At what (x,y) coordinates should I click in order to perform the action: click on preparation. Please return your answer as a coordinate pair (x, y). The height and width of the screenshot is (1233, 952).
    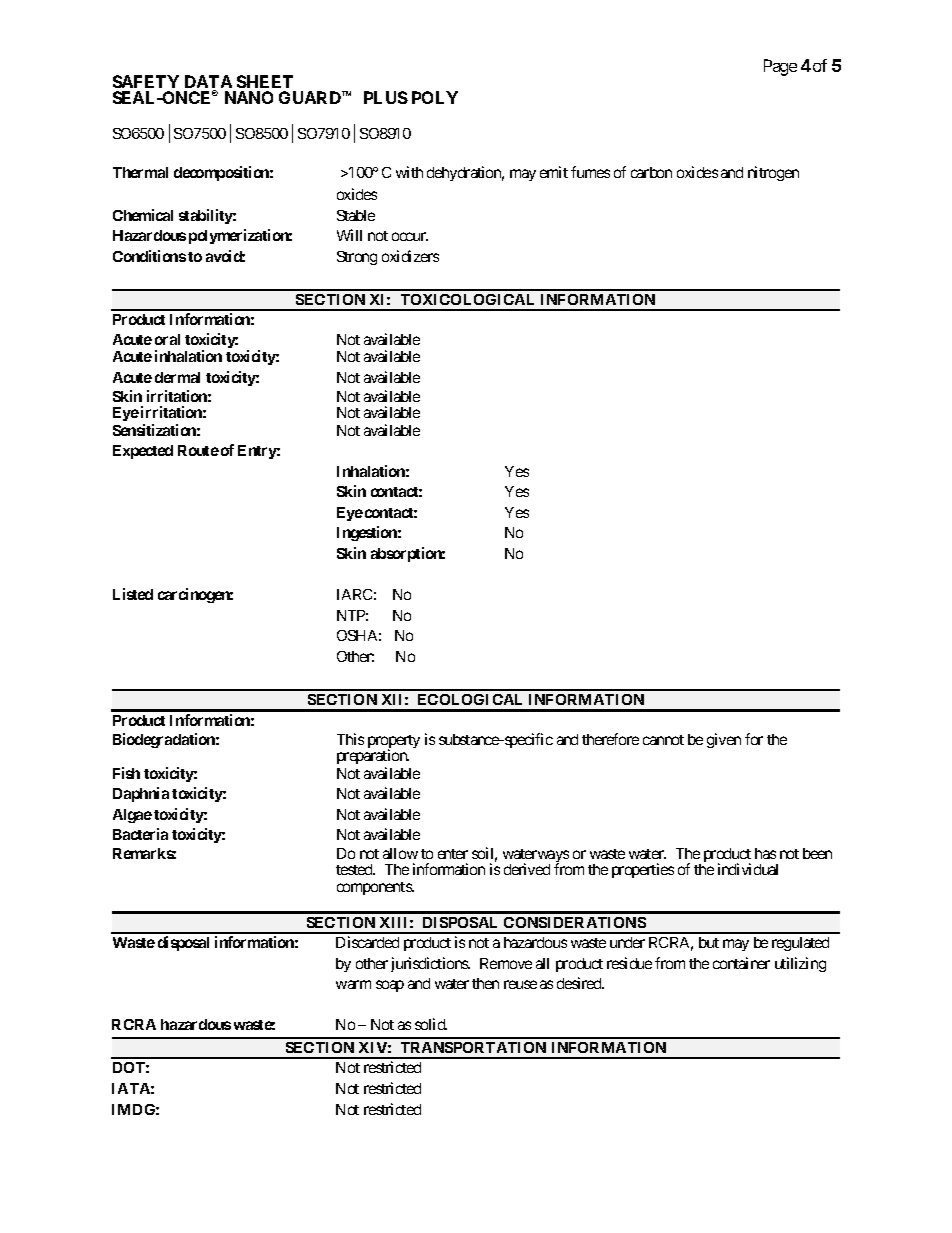
    Looking at the image, I should click on (373, 756).
